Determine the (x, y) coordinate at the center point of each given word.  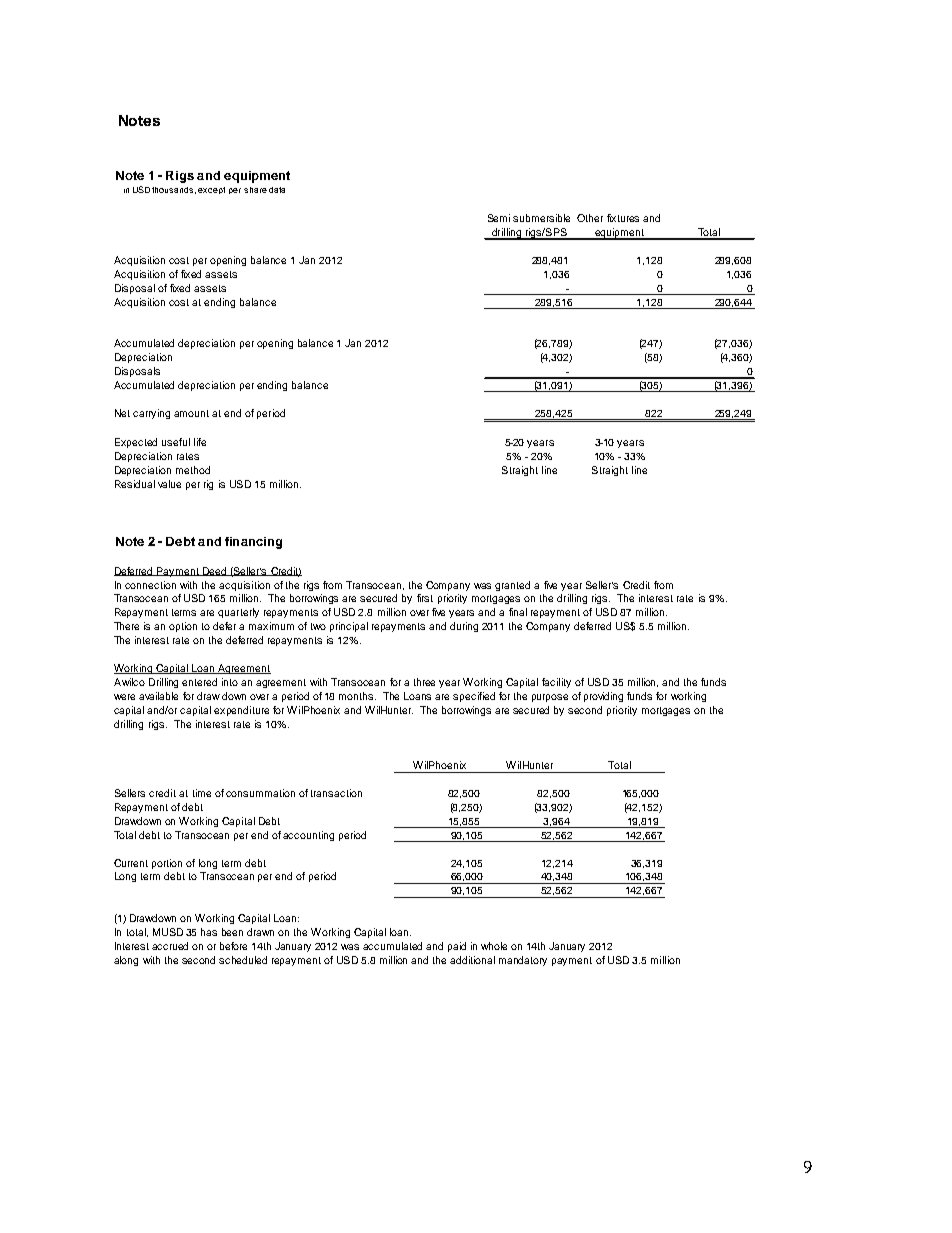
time (202, 793)
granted (512, 586)
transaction (336, 793)
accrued (170, 946)
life (200, 442)
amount (191, 413)
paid (457, 947)
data (277, 190)
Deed (215, 571)
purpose (550, 698)
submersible (541, 218)
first (425, 598)
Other (590, 218)
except (211, 190)
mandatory (523, 961)
